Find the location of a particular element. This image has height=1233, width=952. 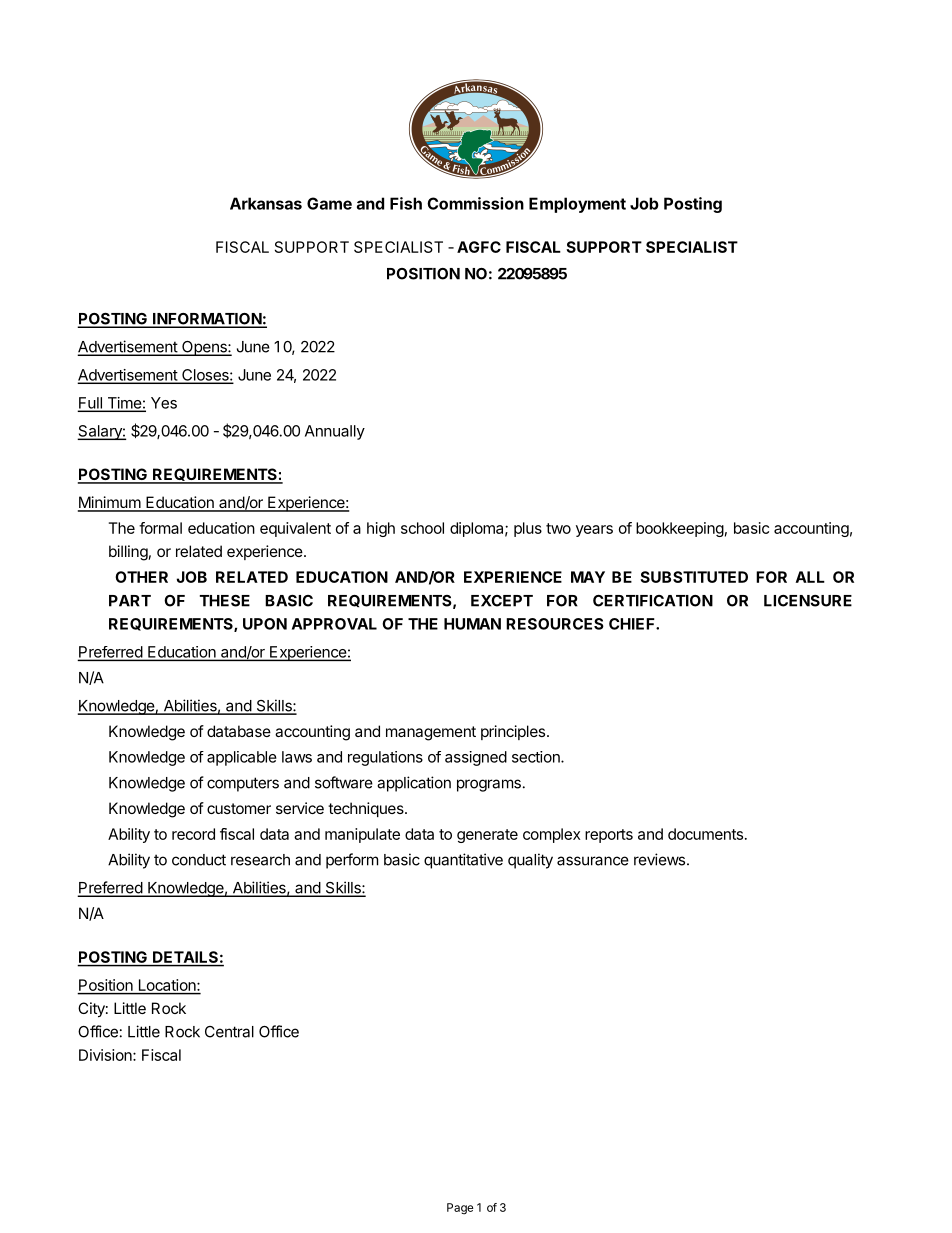

Page is located at coordinates (460, 1209).
